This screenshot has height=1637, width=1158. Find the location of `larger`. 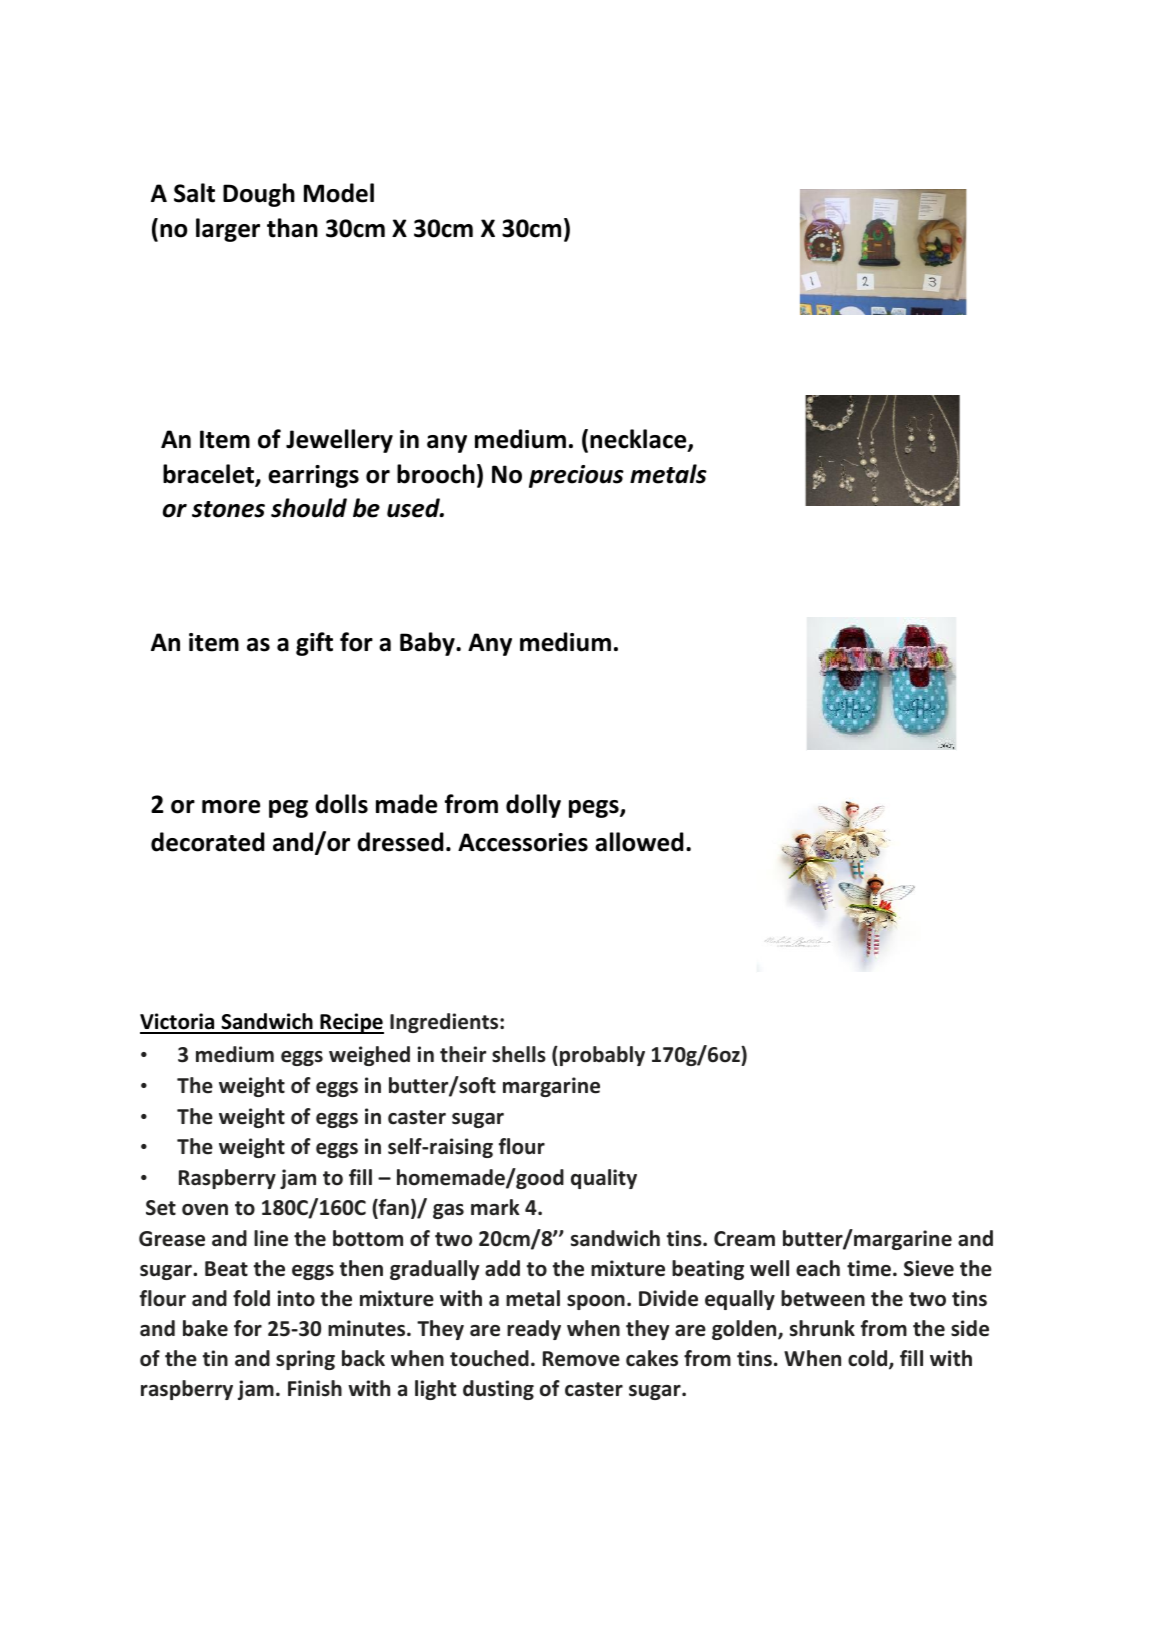

larger is located at coordinates (228, 230).
